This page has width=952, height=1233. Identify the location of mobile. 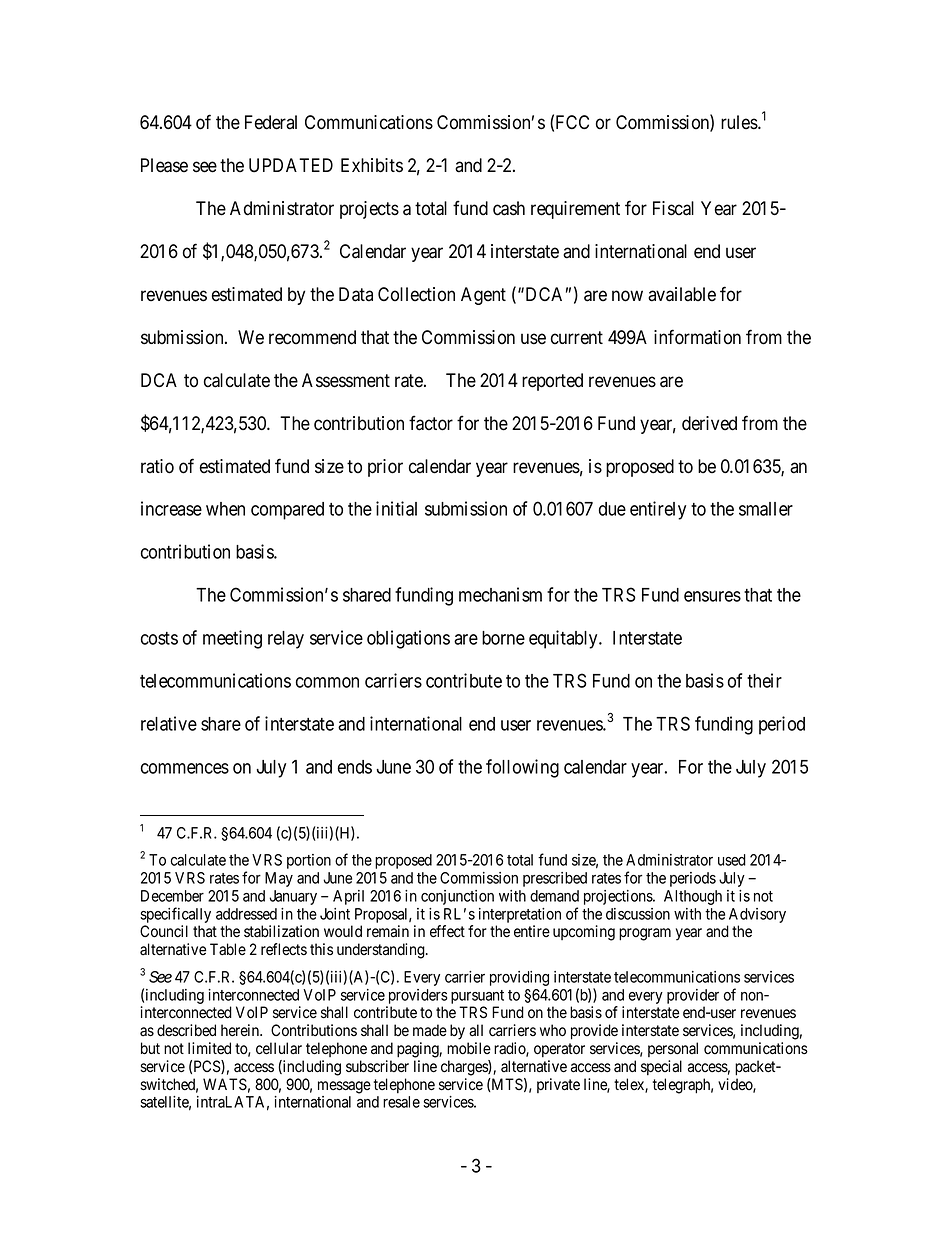
(469, 1048).
